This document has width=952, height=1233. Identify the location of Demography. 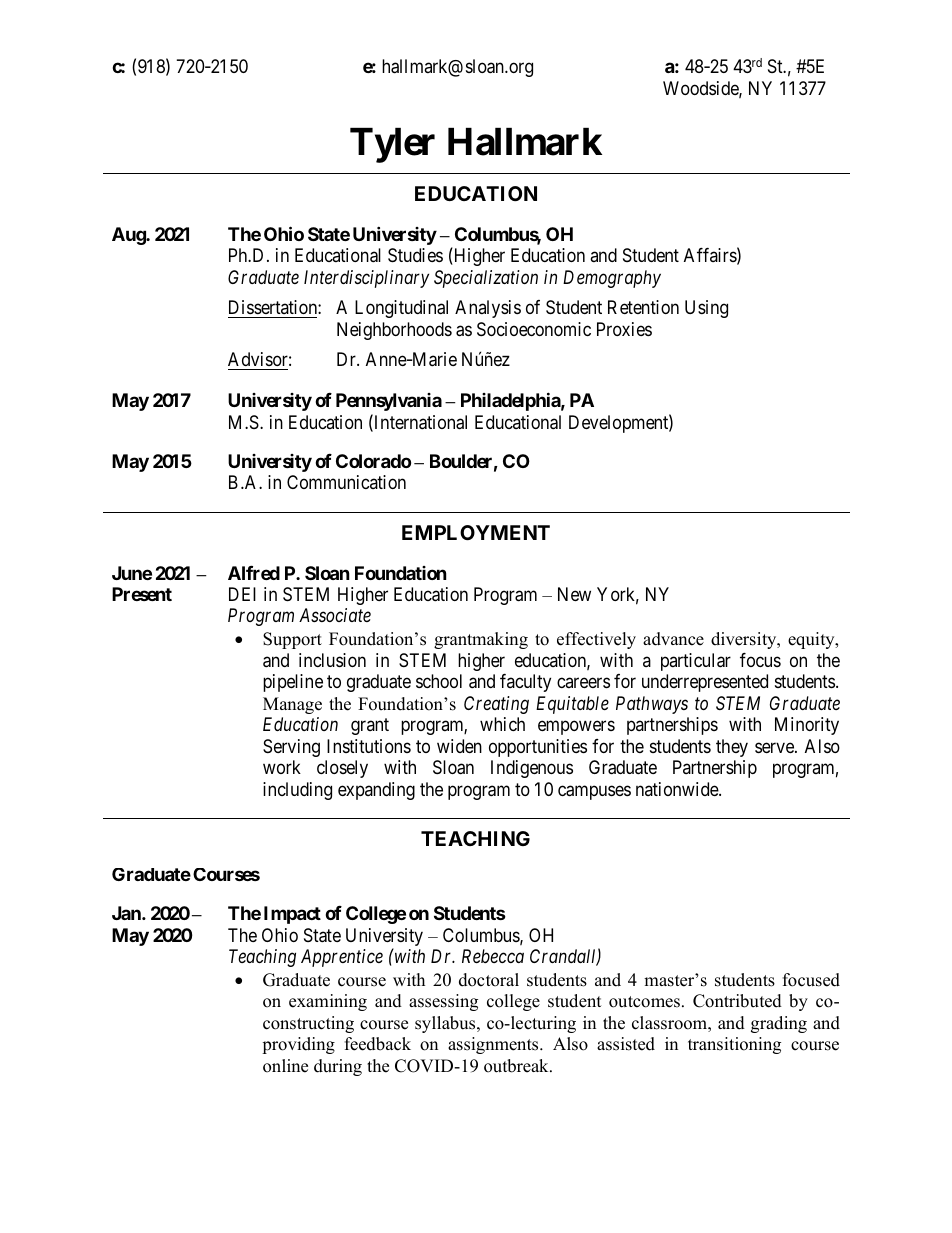
(612, 279).
